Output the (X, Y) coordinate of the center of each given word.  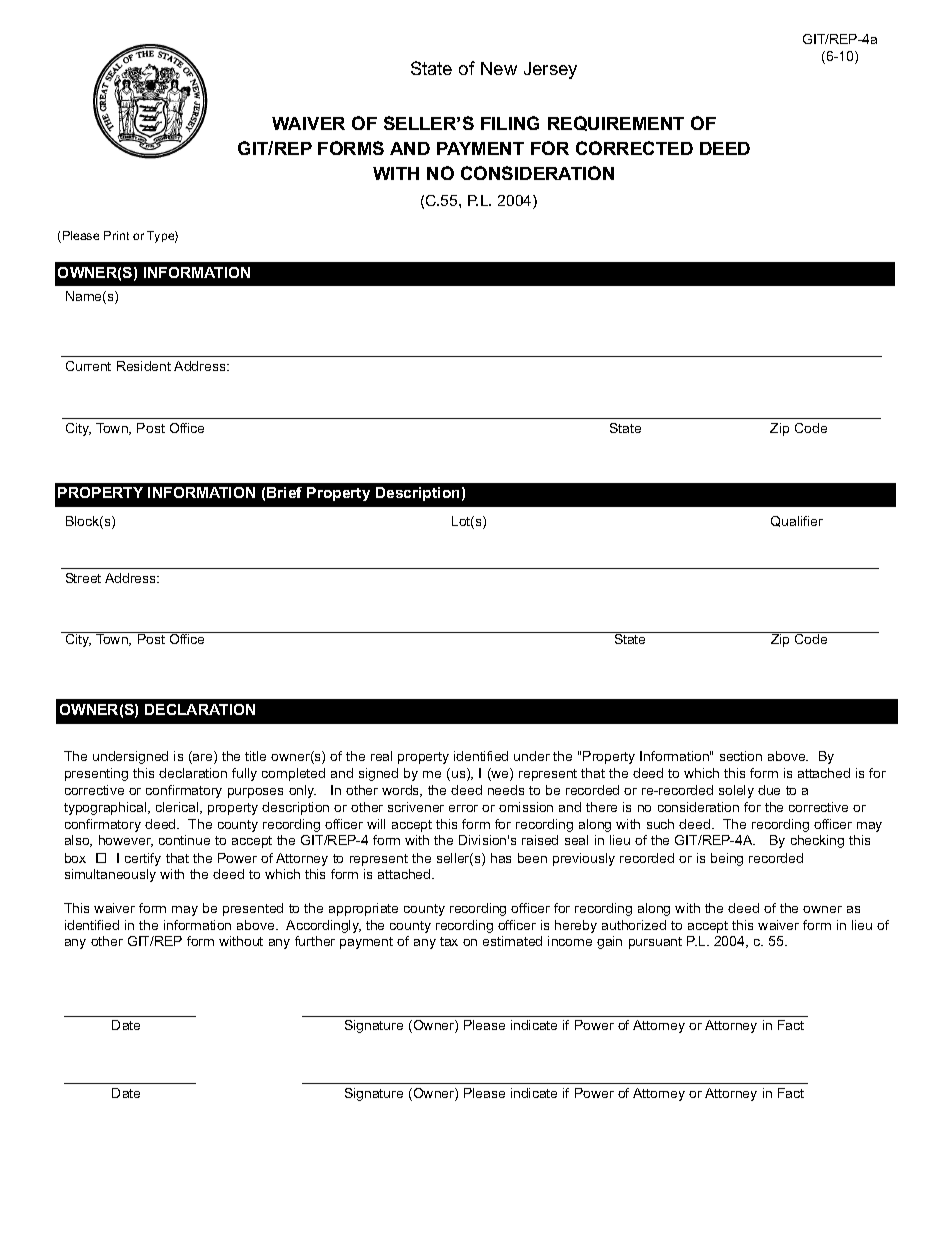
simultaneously (110, 875)
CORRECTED (634, 148)
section (741, 756)
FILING (510, 123)
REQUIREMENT (616, 123)
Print (116, 235)
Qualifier (797, 521)
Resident (144, 366)
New (499, 68)
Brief (284, 492)
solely (736, 791)
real (381, 756)
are (203, 759)
